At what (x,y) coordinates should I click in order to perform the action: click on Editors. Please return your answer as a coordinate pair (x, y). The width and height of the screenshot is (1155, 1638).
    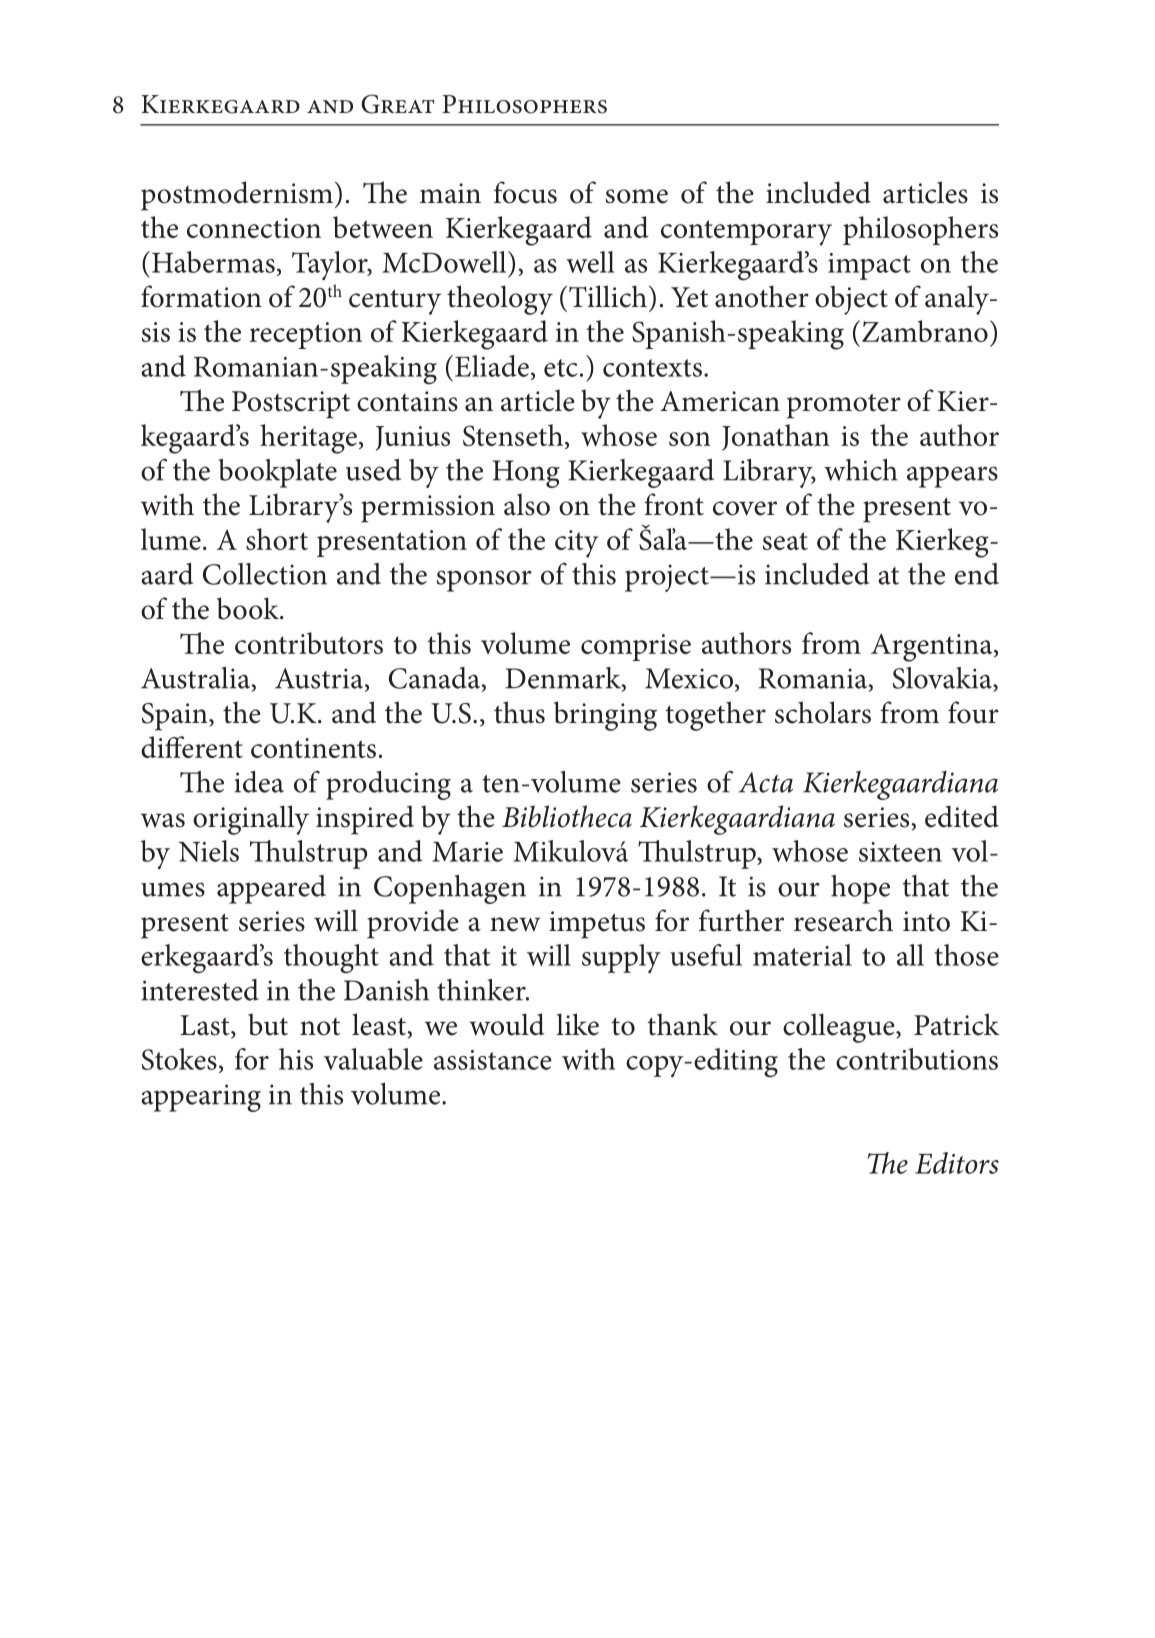
    Looking at the image, I should click on (957, 1163).
